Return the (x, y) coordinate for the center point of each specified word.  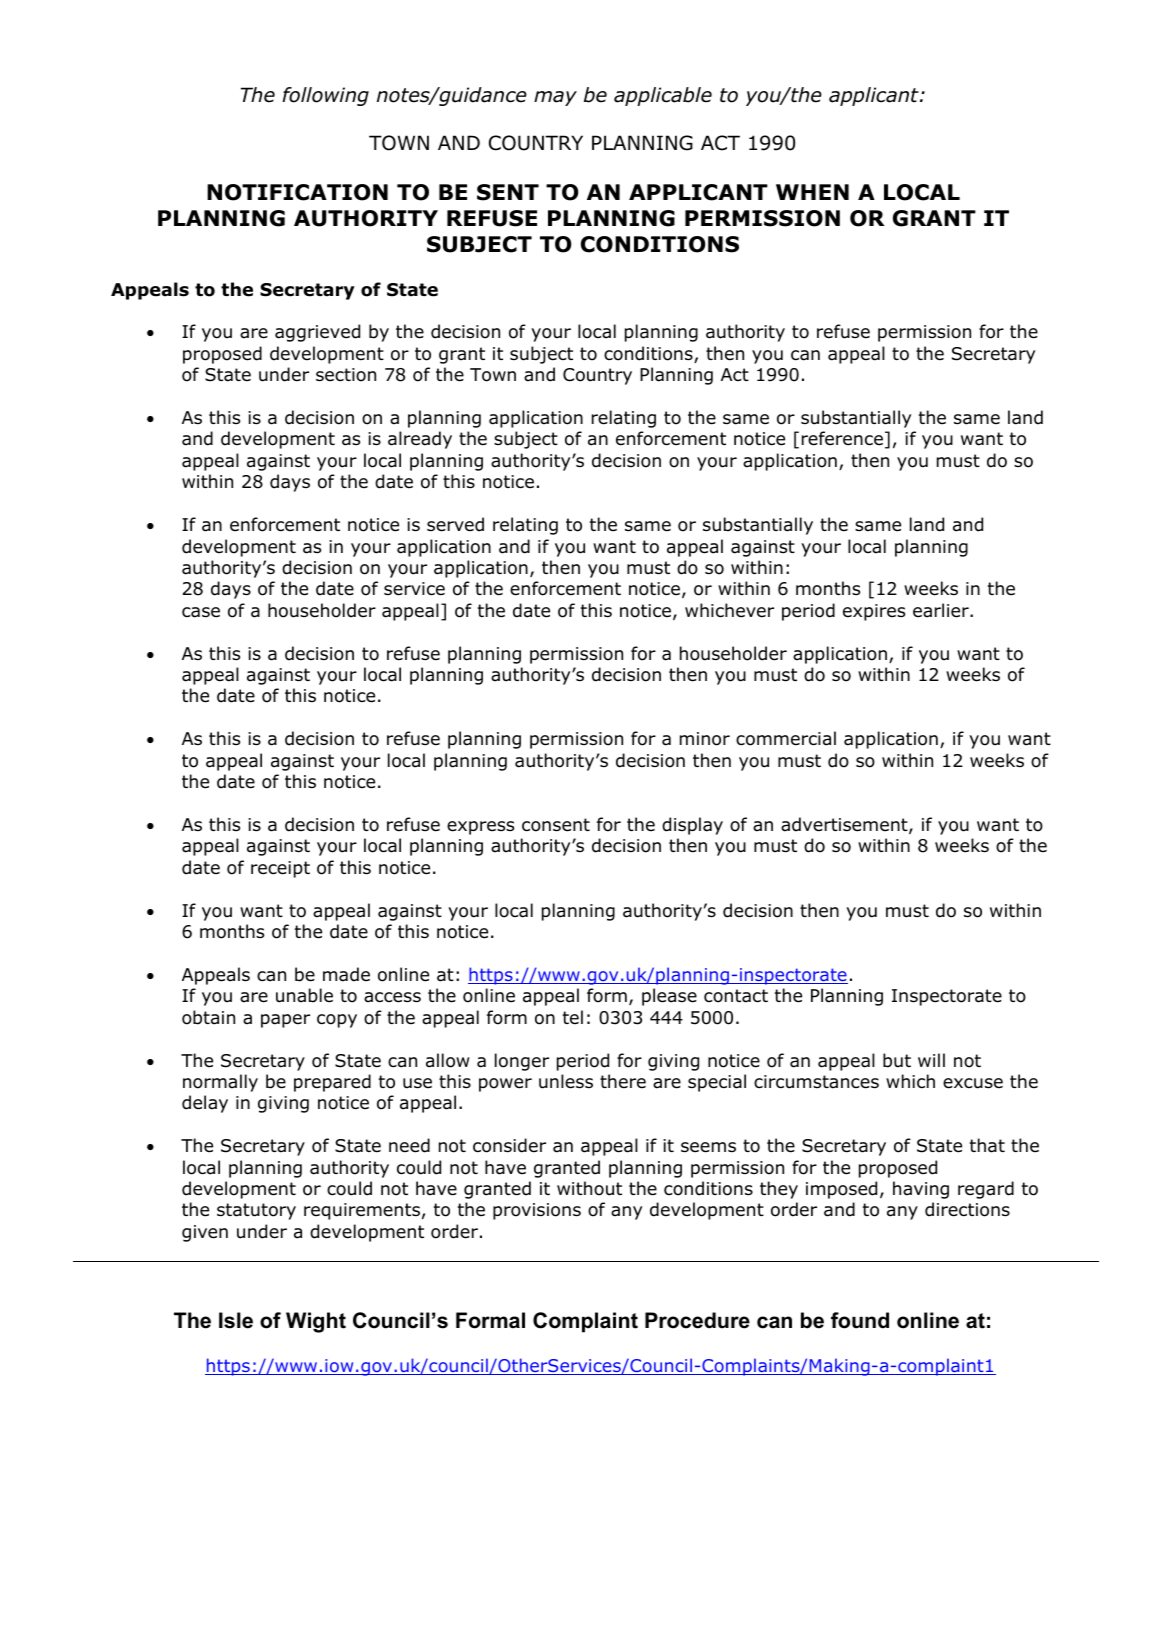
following (325, 96)
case (201, 612)
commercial (786, 738)
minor (705, 739)
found (860, 1320)
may (555, 98)
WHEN (812, 192)
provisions (537, 1211)
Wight (316, 1322)
